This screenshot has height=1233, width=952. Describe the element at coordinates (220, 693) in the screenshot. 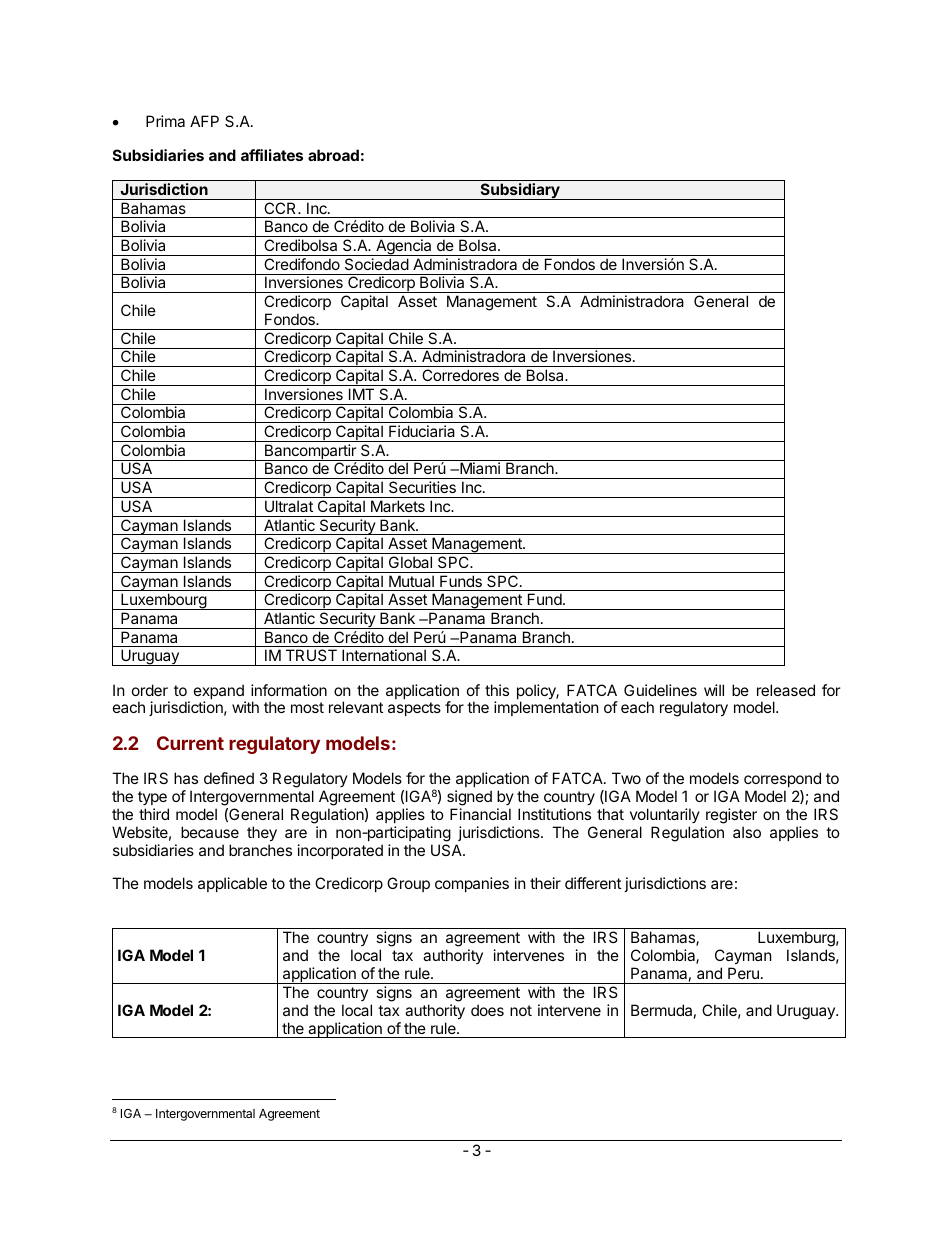

I see `expand` at that location.
